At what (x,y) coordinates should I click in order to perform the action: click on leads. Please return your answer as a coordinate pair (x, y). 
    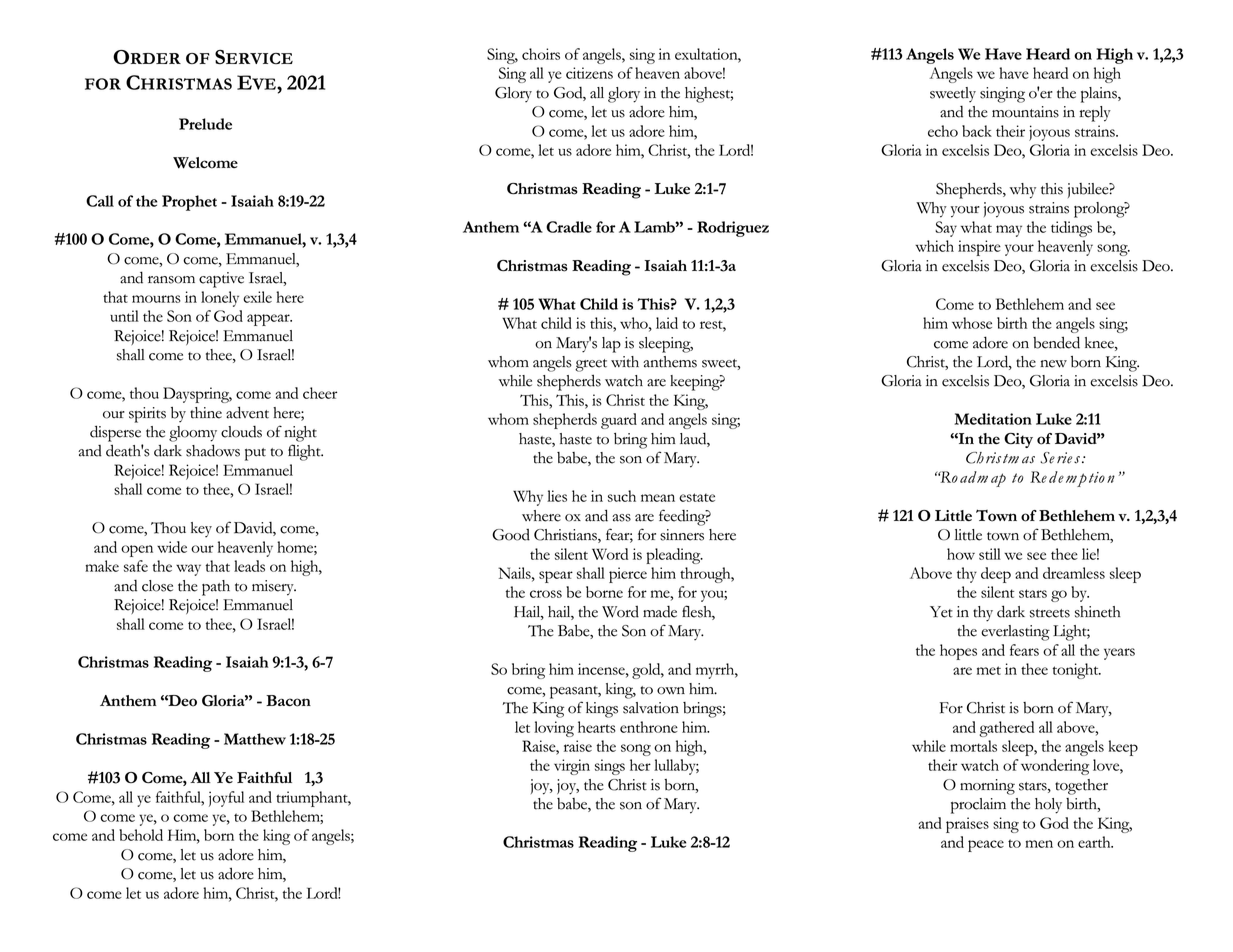
    Looking at the image, I should click on (249, 566).
